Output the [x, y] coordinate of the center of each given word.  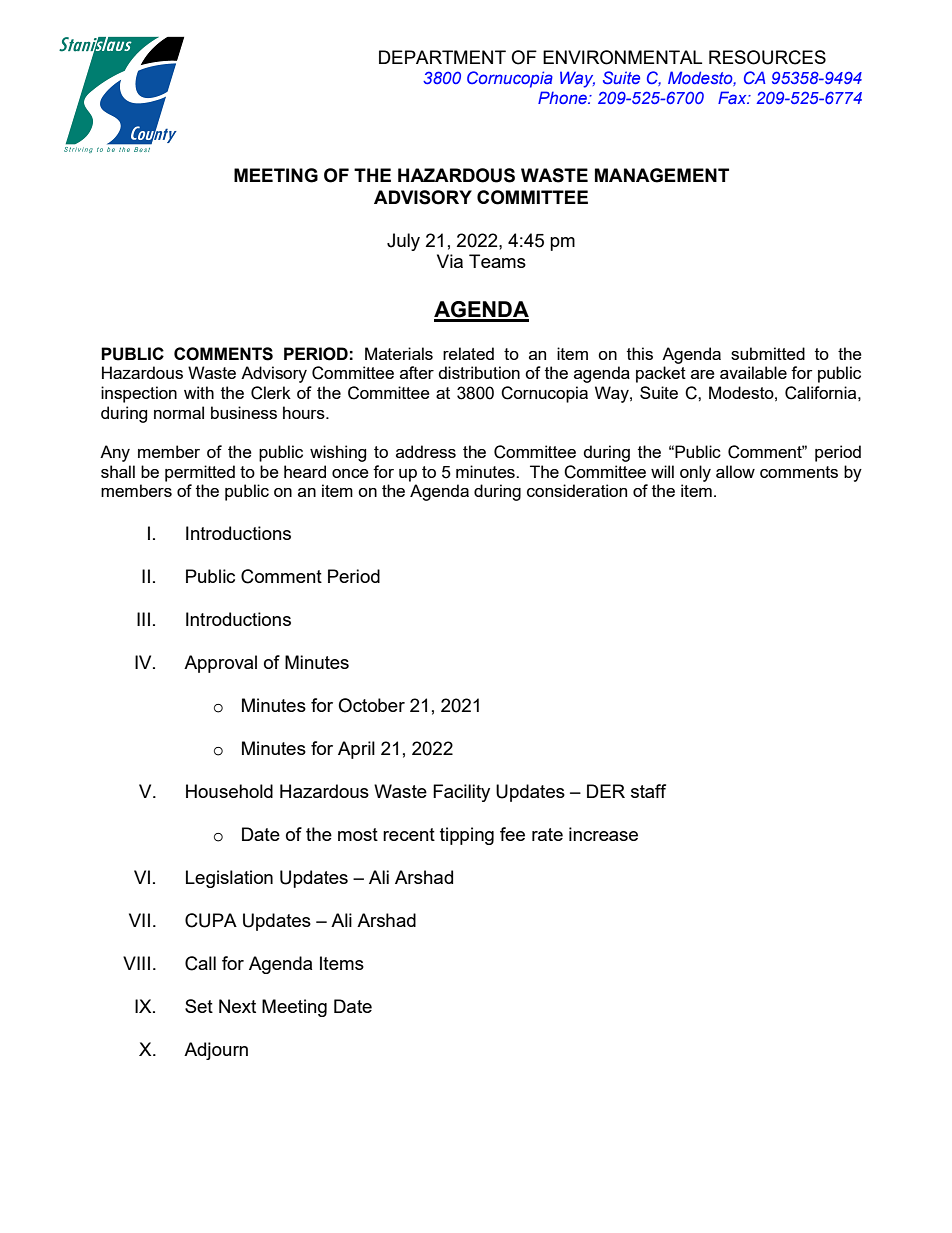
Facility [461, 793]
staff [648, 791]
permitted [200, 473]
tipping [467, 836]
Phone [563, 97]
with [199, 392]
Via [450, 261]
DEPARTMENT [442, 57]
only [695, 473]
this [640, 353]
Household [229, 791]
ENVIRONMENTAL [622, 57]
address [426, 451]
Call [200, 963]
